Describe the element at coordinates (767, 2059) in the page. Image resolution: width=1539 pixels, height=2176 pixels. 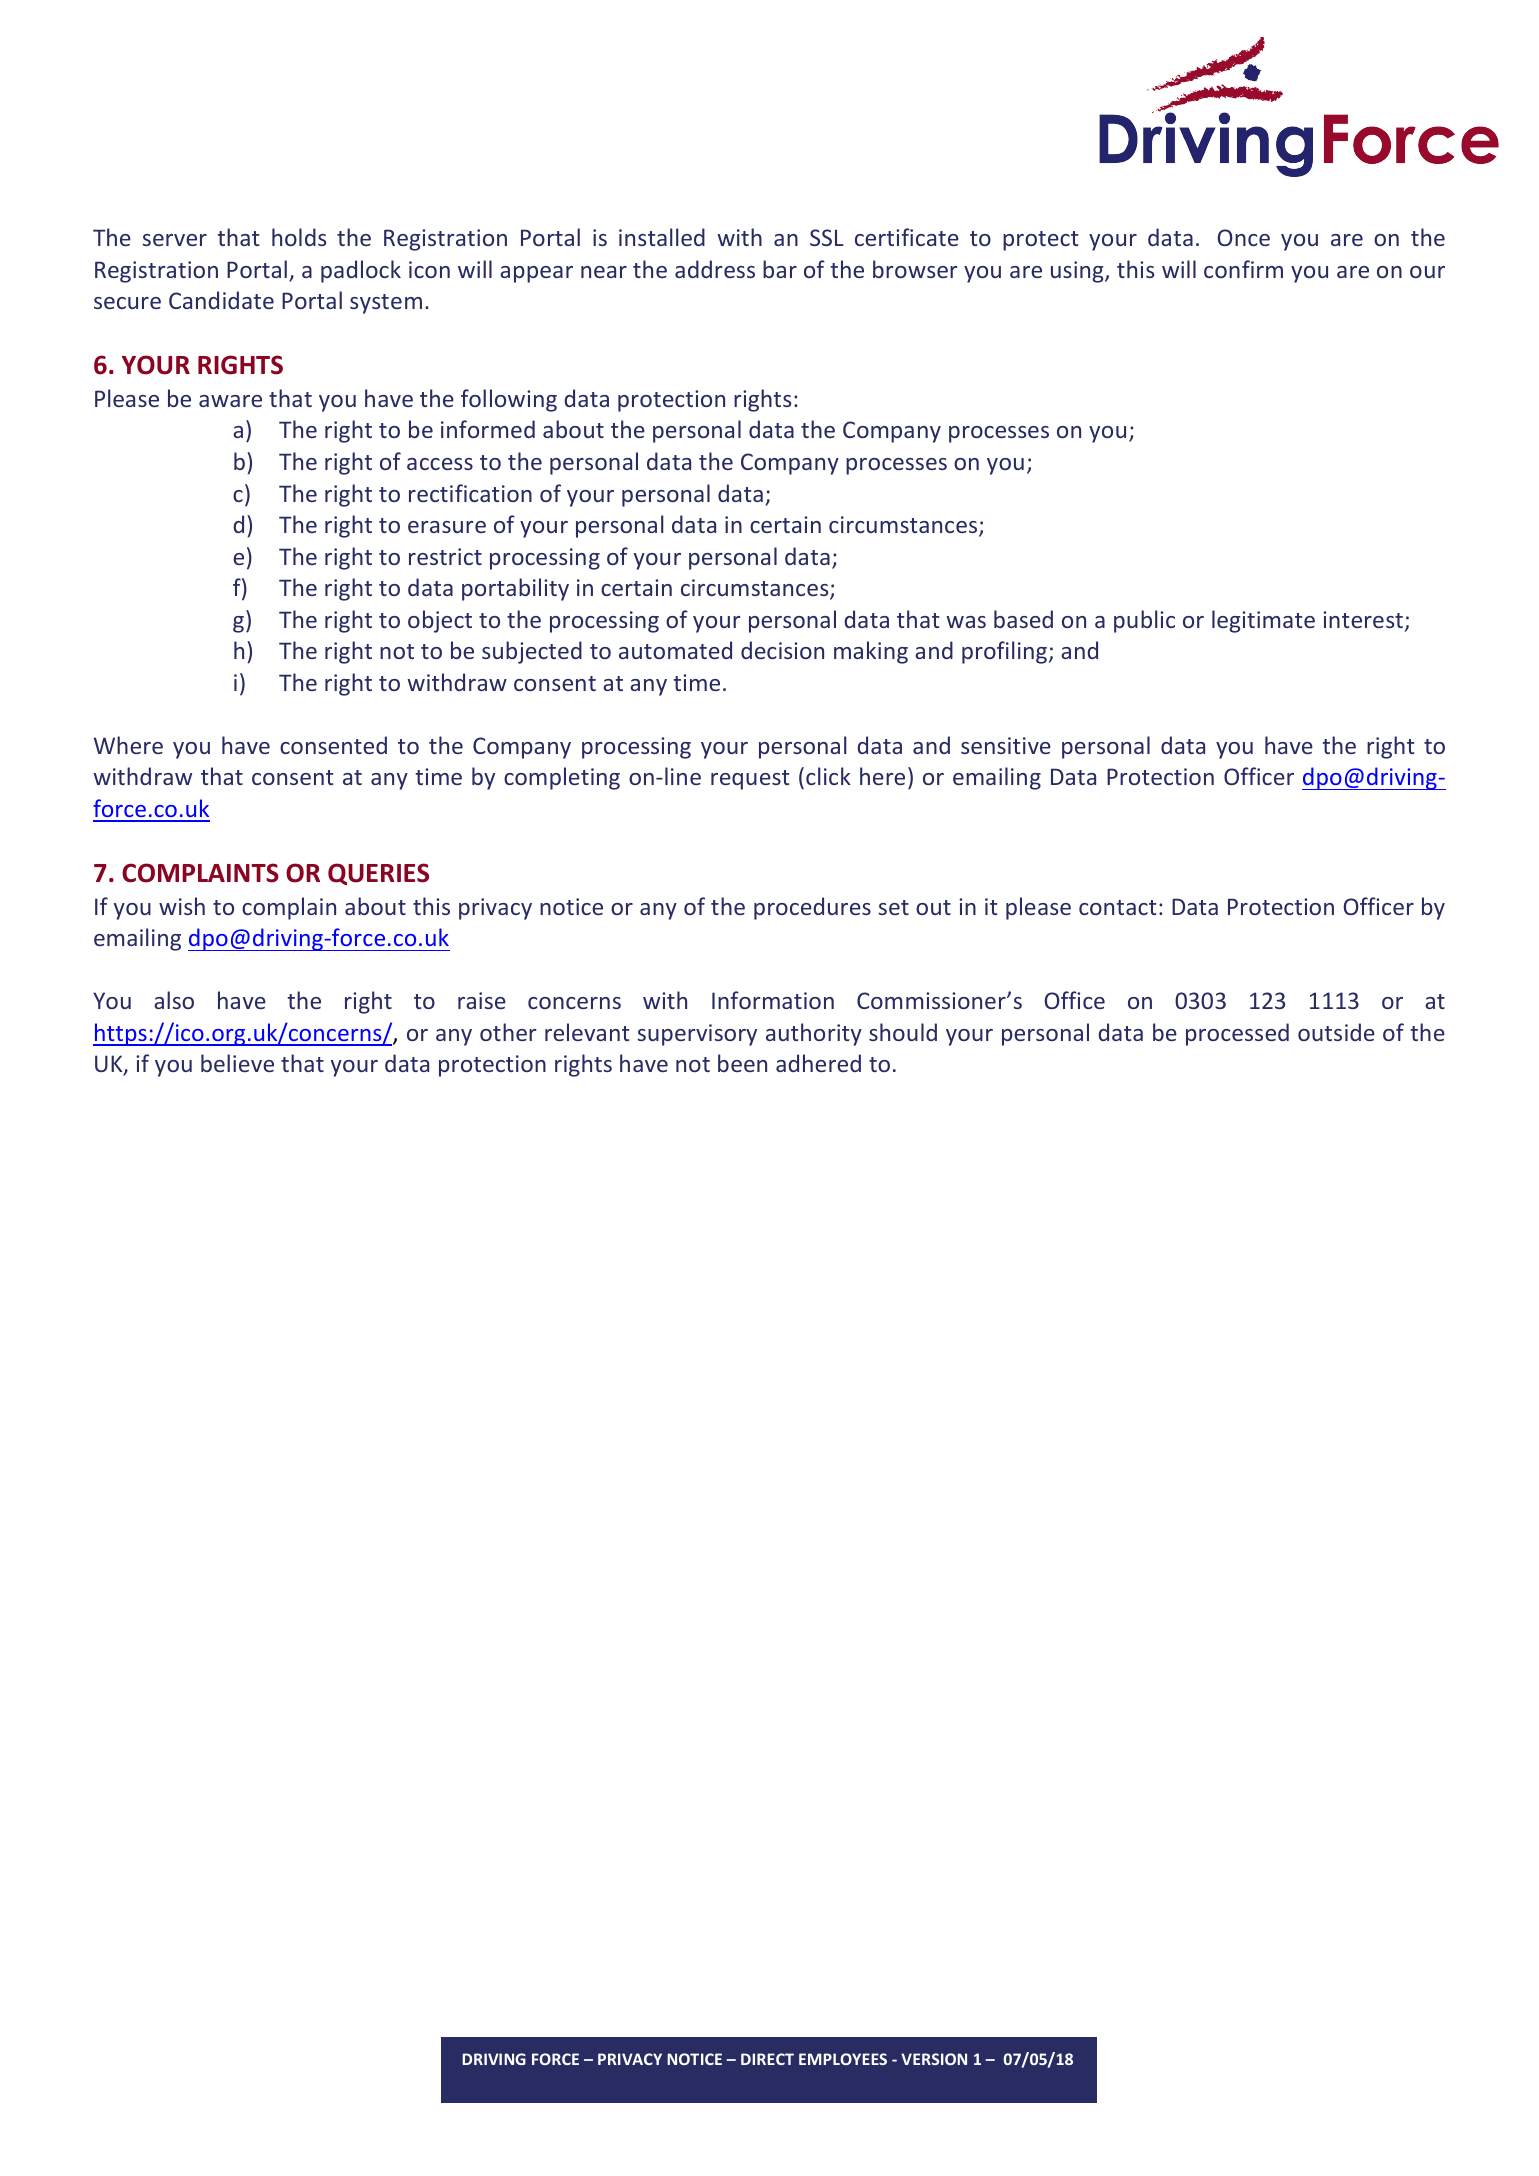
I see `DIRECT` at that location.
